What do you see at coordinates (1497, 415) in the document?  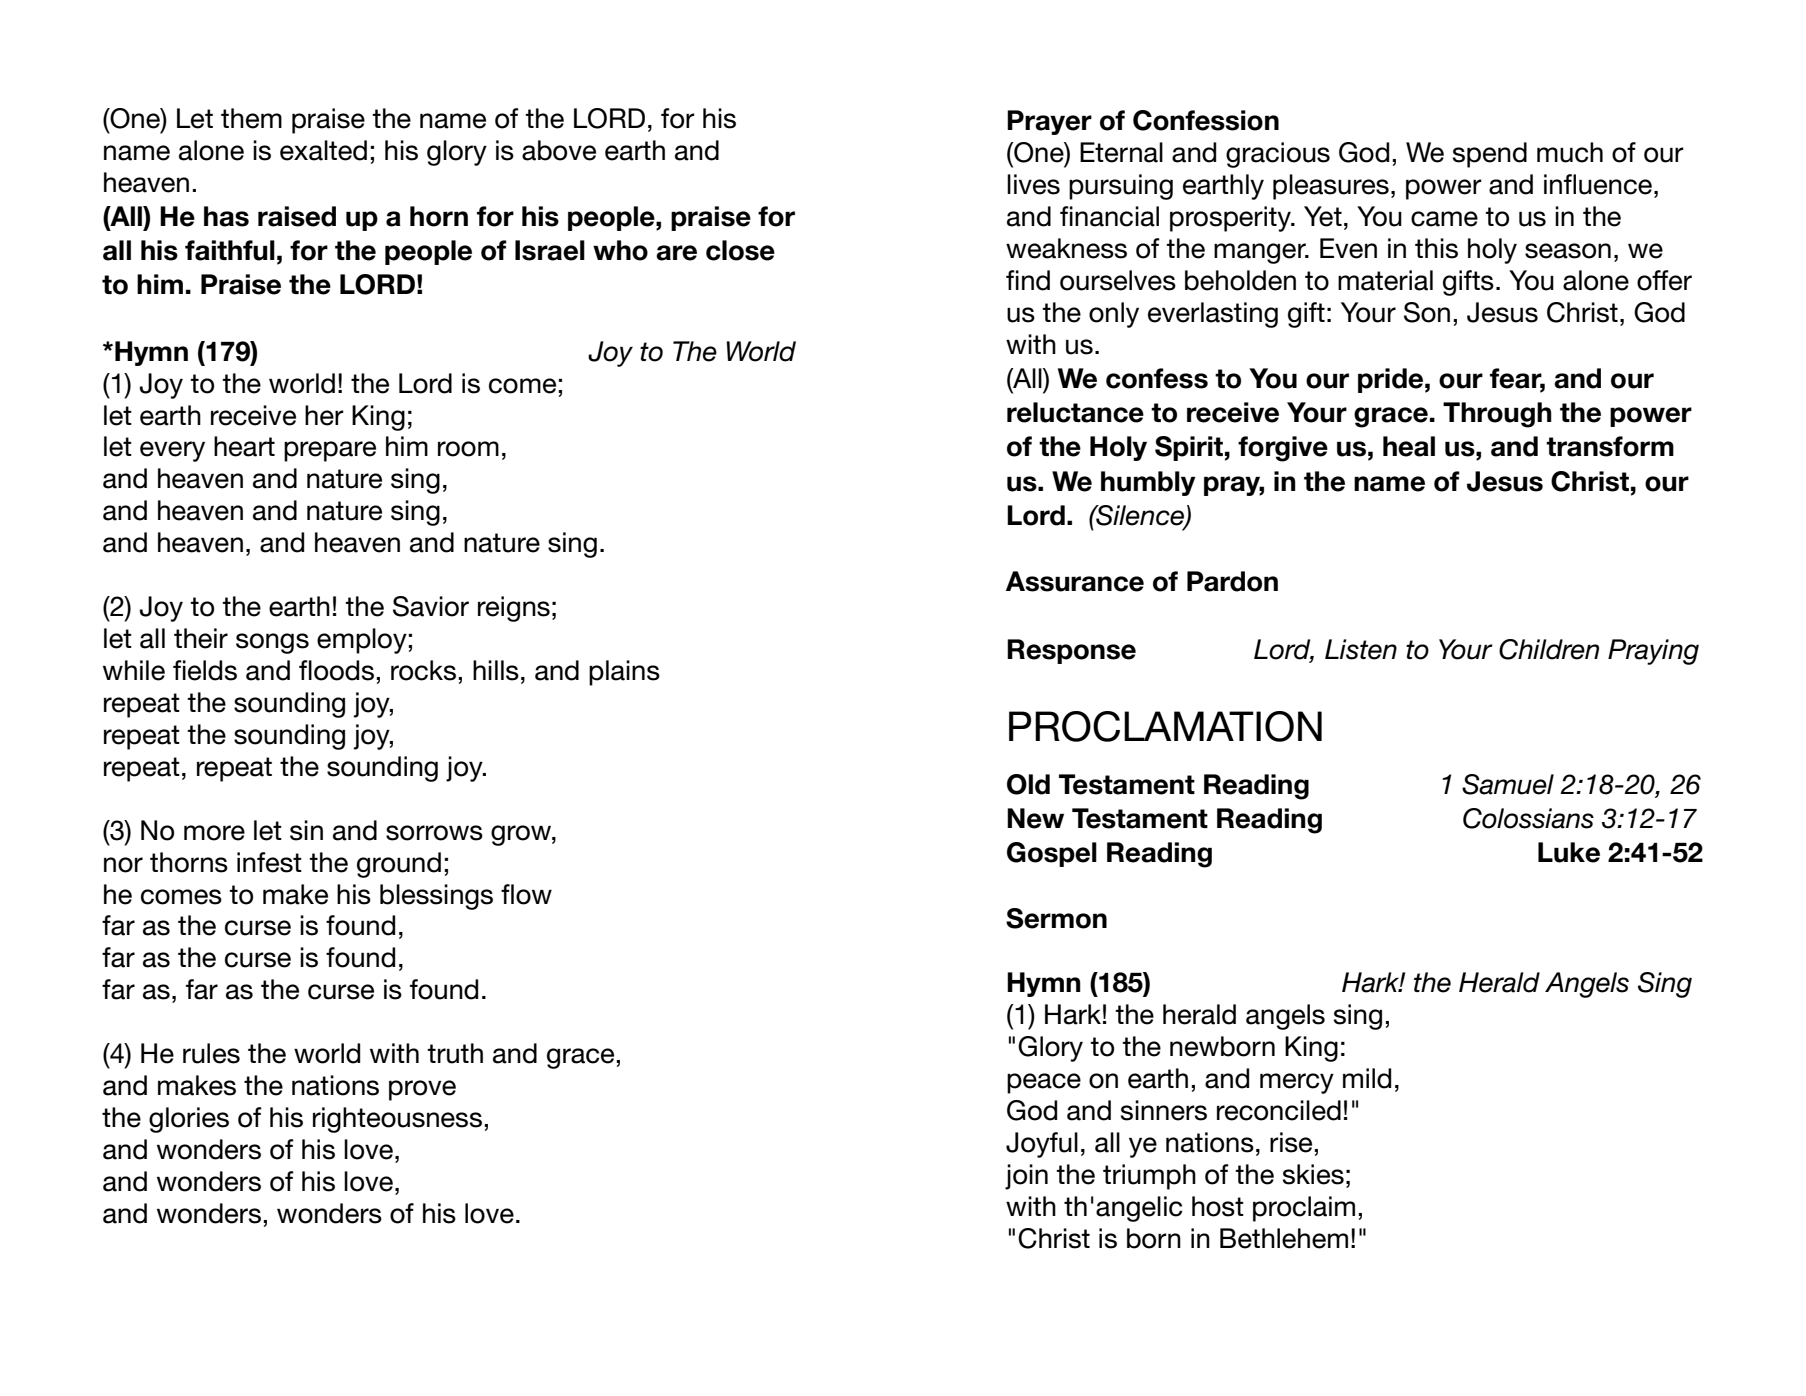 I see `Through` at bounding box center [1497, 415].
